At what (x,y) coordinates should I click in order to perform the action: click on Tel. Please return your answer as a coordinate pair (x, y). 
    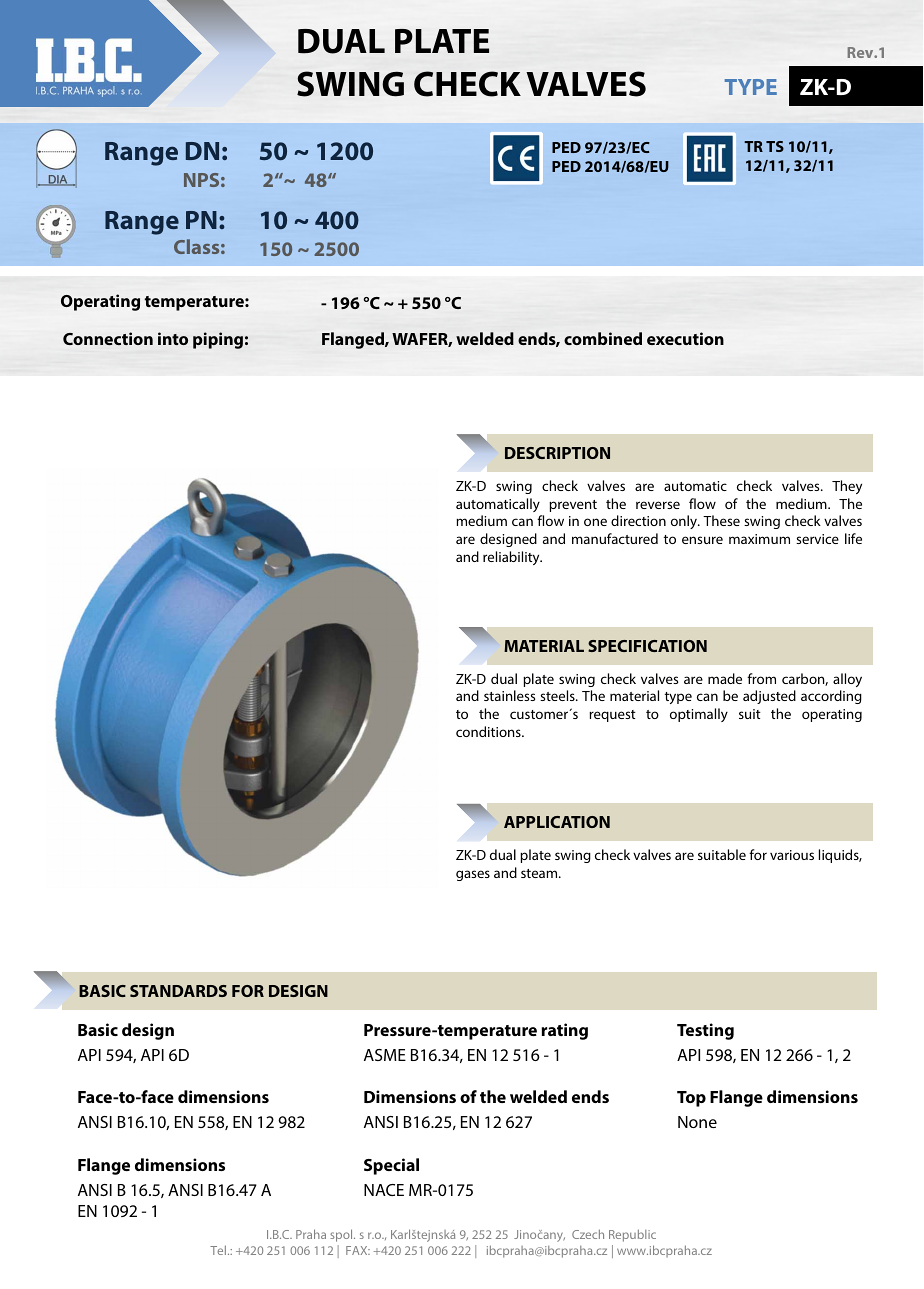
    Looking at the image, I should click on (218, 1250).
